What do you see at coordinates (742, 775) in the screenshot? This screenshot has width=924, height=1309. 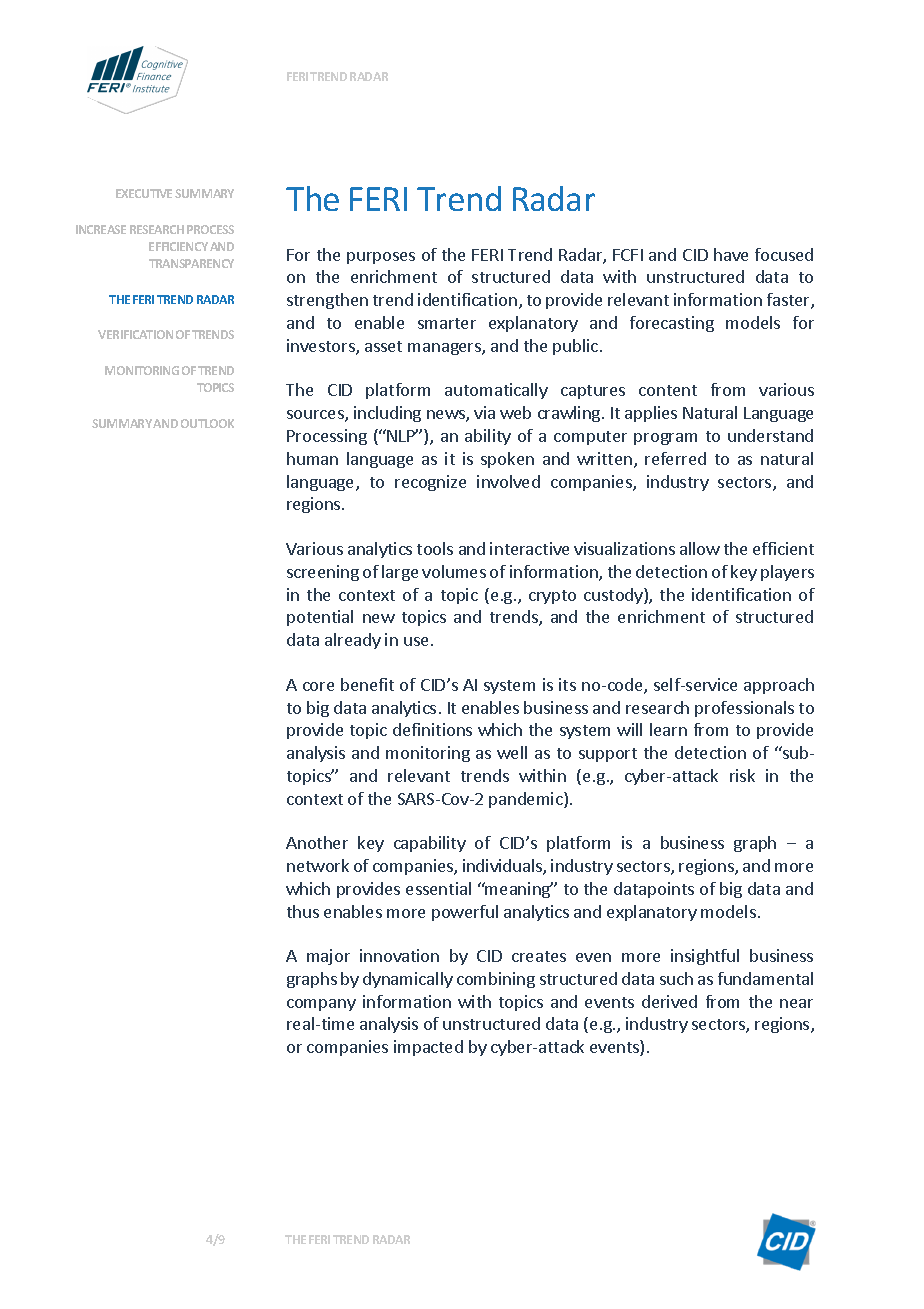 I see `risk` at bounding box center [742, 775].
